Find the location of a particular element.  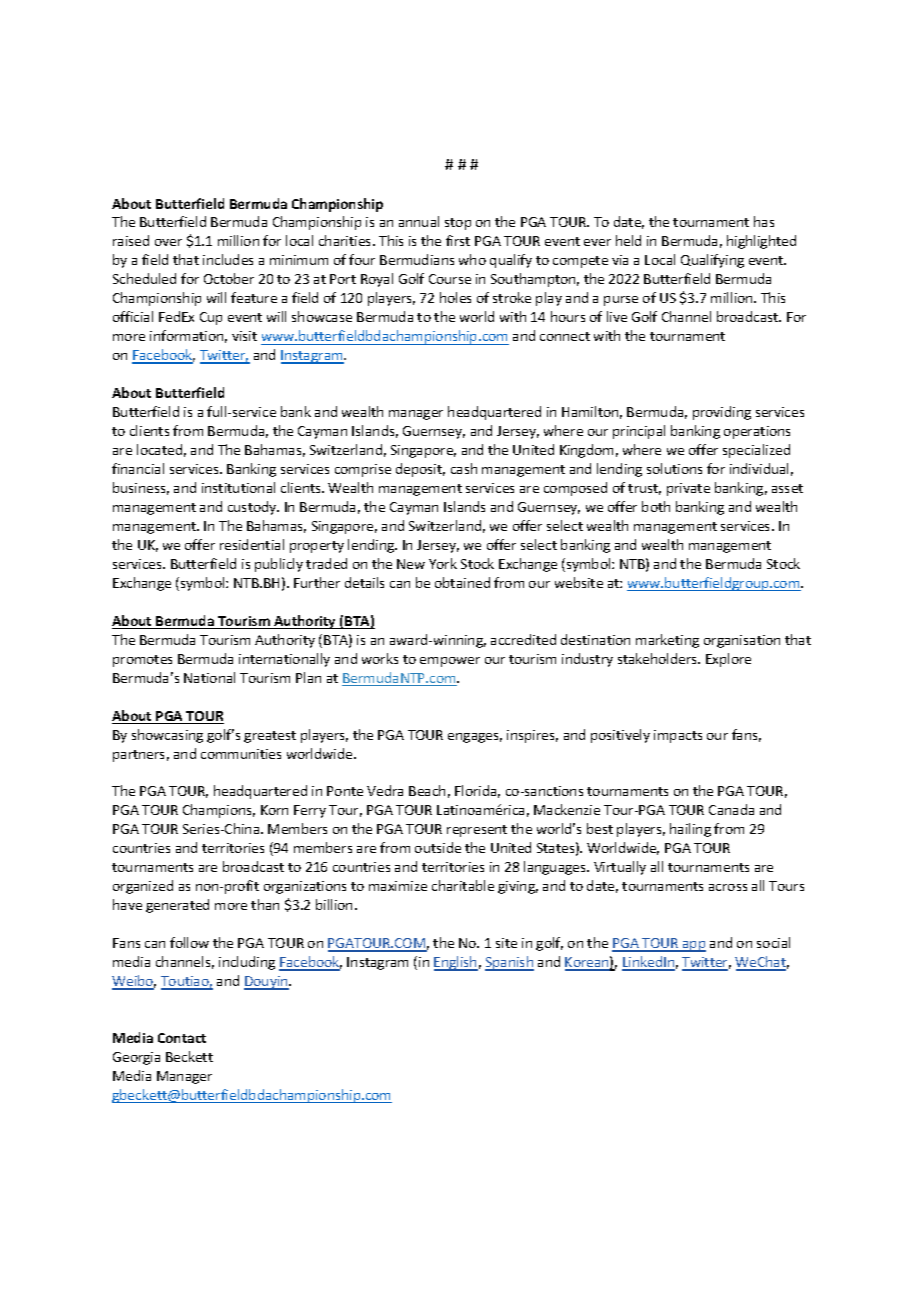

across is located at coordinates (728, 887).
